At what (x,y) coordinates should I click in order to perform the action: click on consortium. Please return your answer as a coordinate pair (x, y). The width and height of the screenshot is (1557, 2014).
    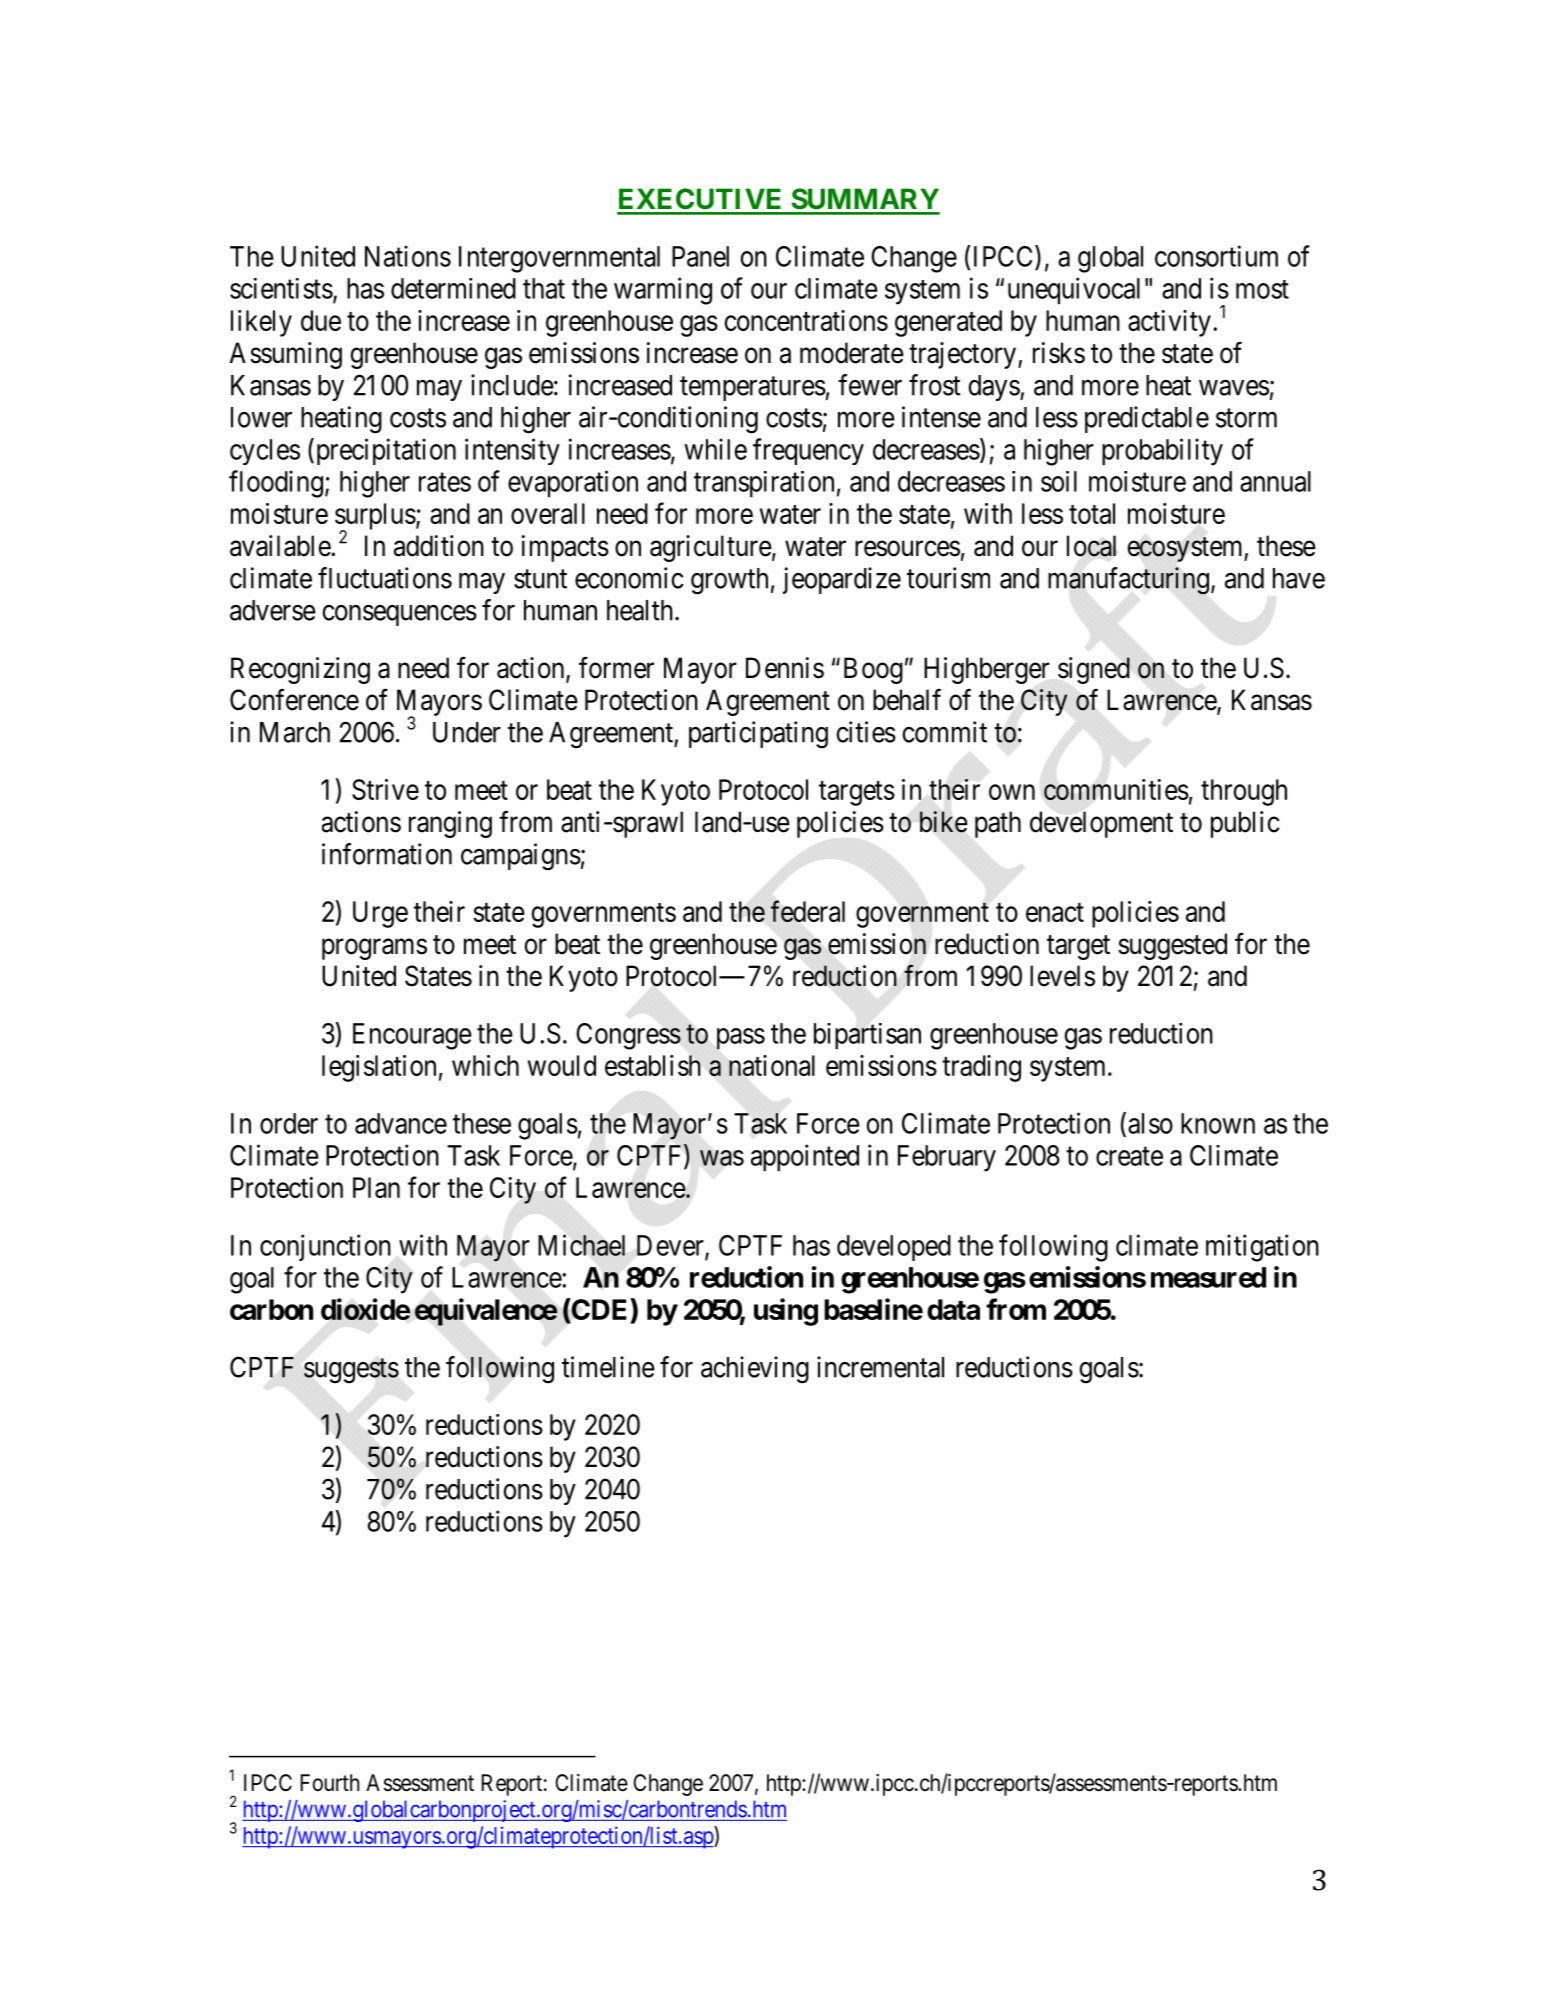
    Looking at the image, I should click on (1216, 256).
